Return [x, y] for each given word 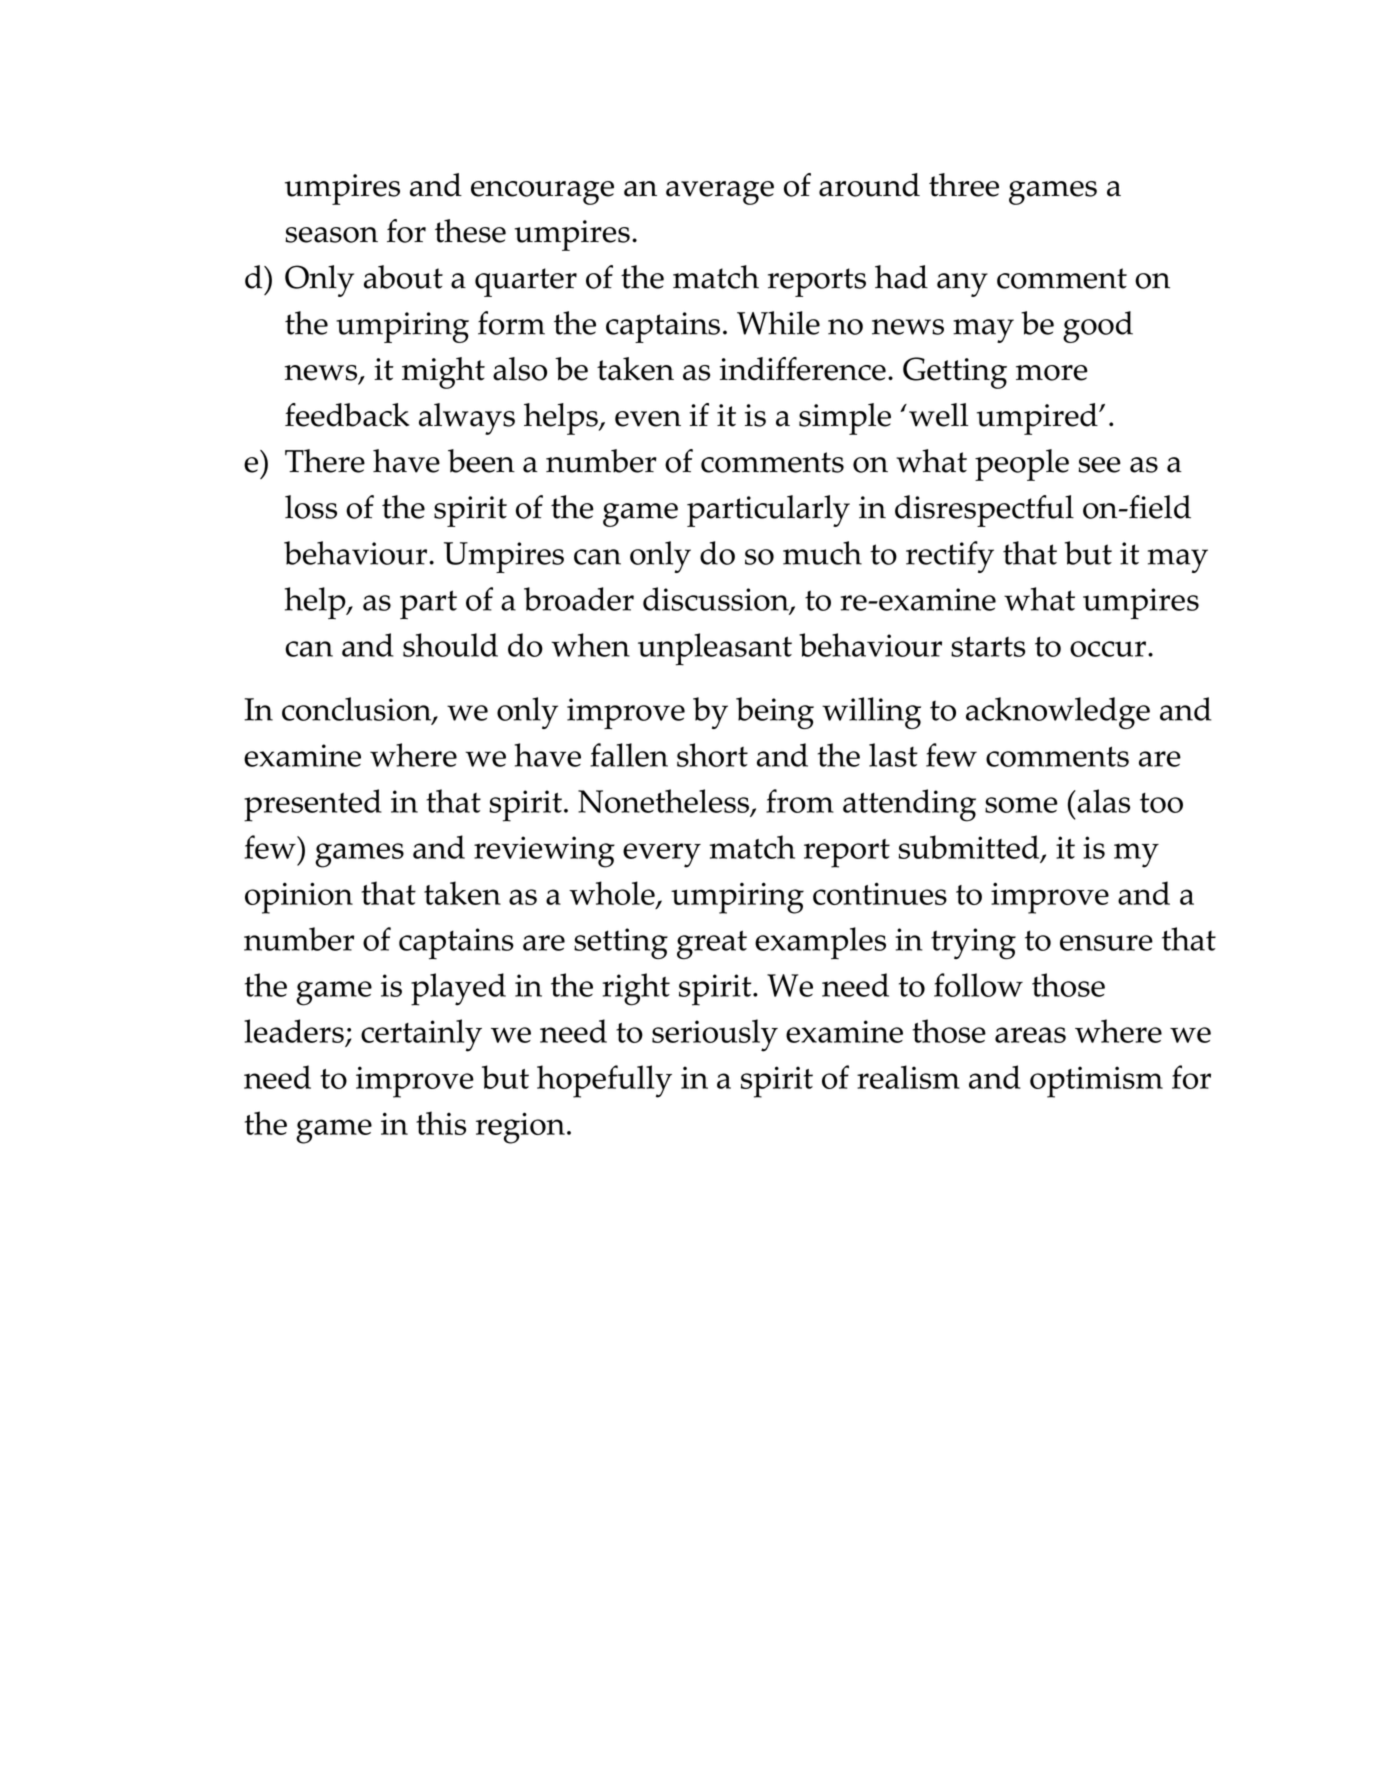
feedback [347, 415]
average [720, 193]
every [662, 855]
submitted [970, 848]
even [648, 419]
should [450, 645]
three [964, 185]
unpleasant [715, 649]
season [331, 235]
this [441, 1123]
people [1022, 465]
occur [1108, 649]
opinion [299, 898]
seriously [715, 1035]
